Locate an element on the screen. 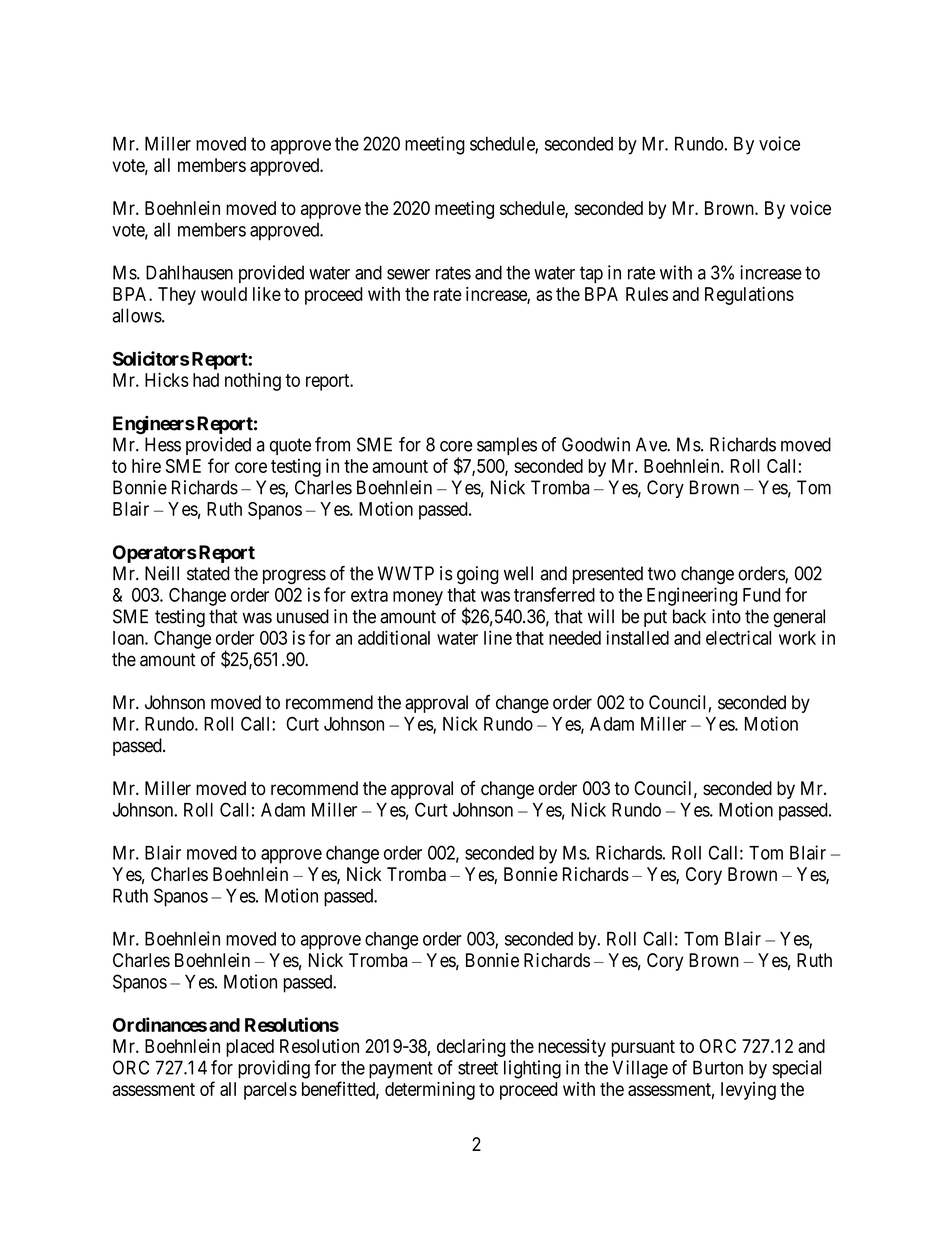 The height and width of the screenshot is (1233, 952). sewer is located at coordinates (408, 274).
